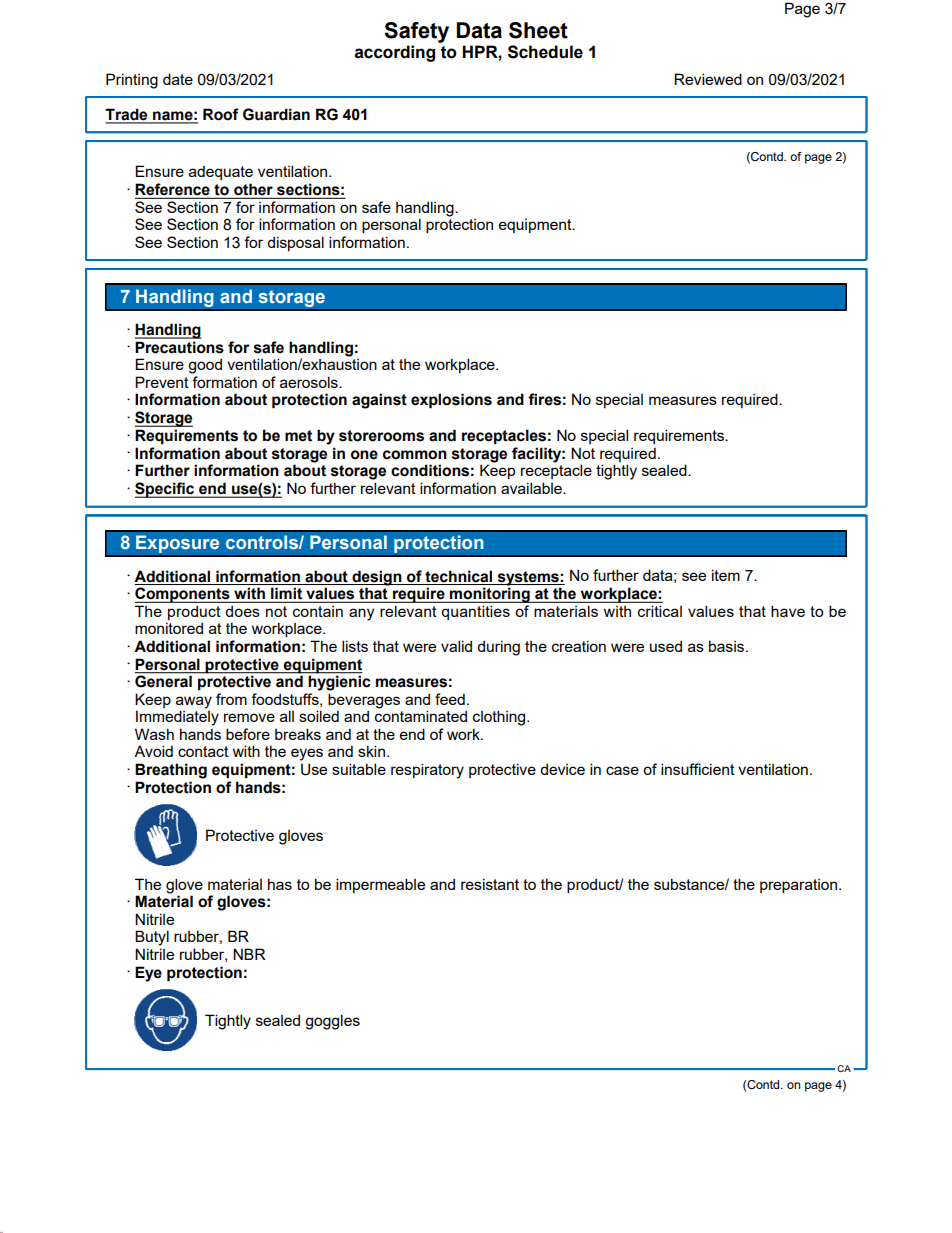 Image resolution: width=952 pixels, height=1233 pixels. I want to click on Specific, so click(166, 490).
